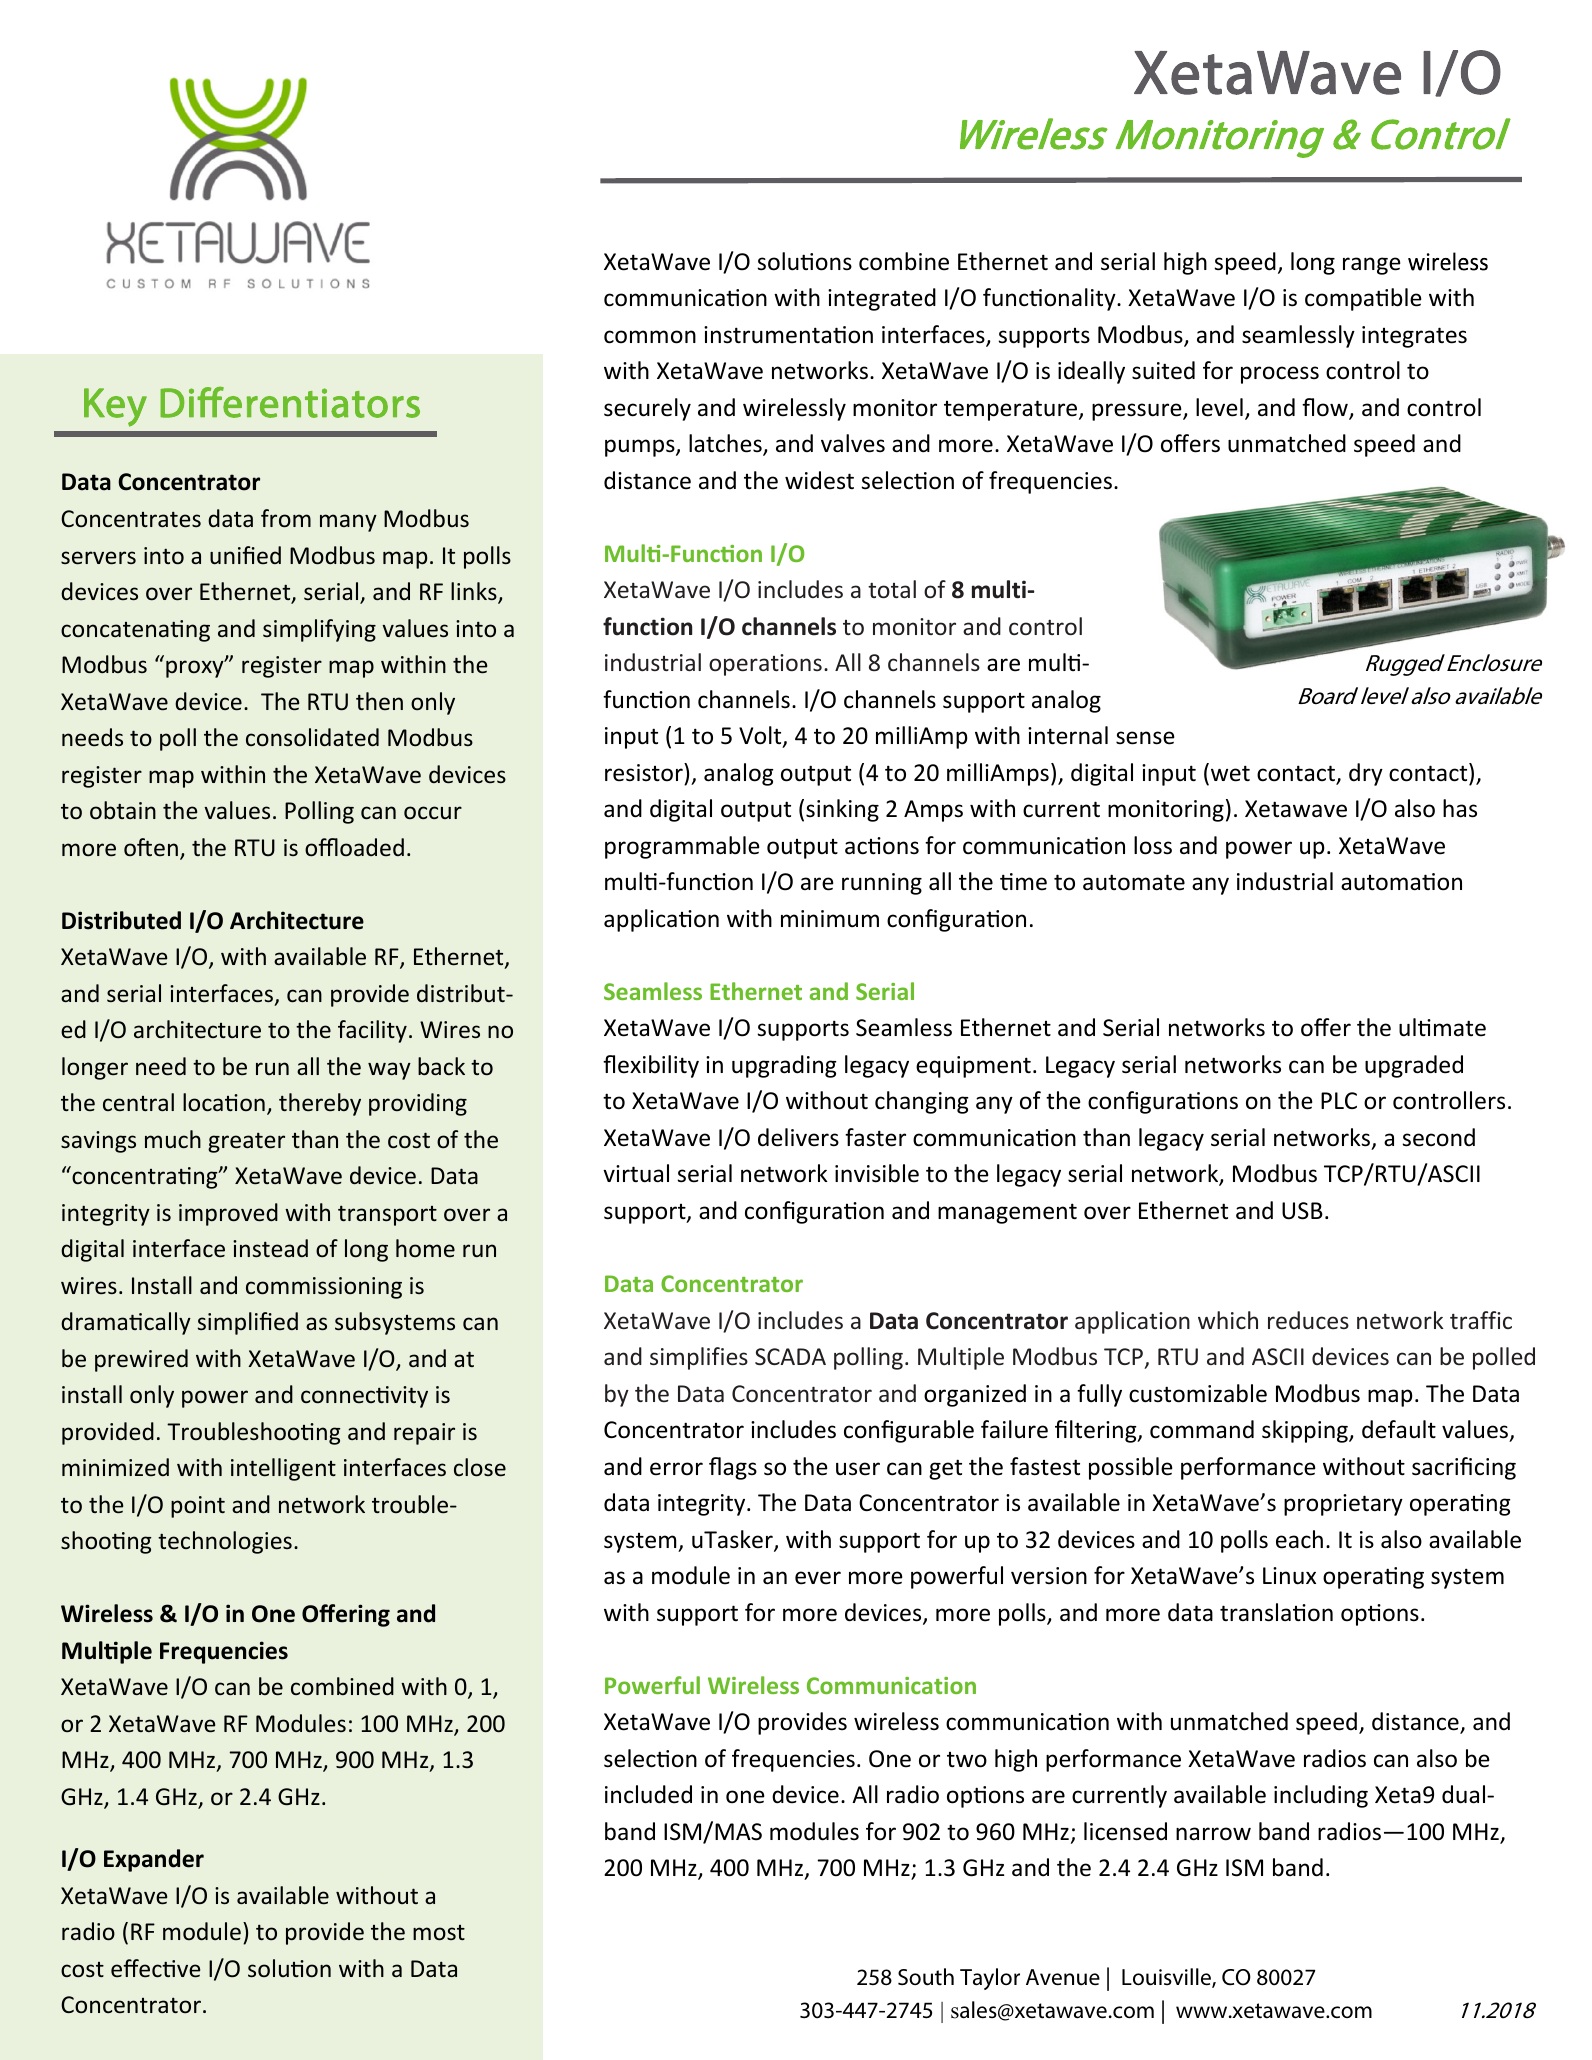 This page has width=1592, height=2060. Describe the element at coordinates (926, 1977) in the page. I see `South` at that location.
